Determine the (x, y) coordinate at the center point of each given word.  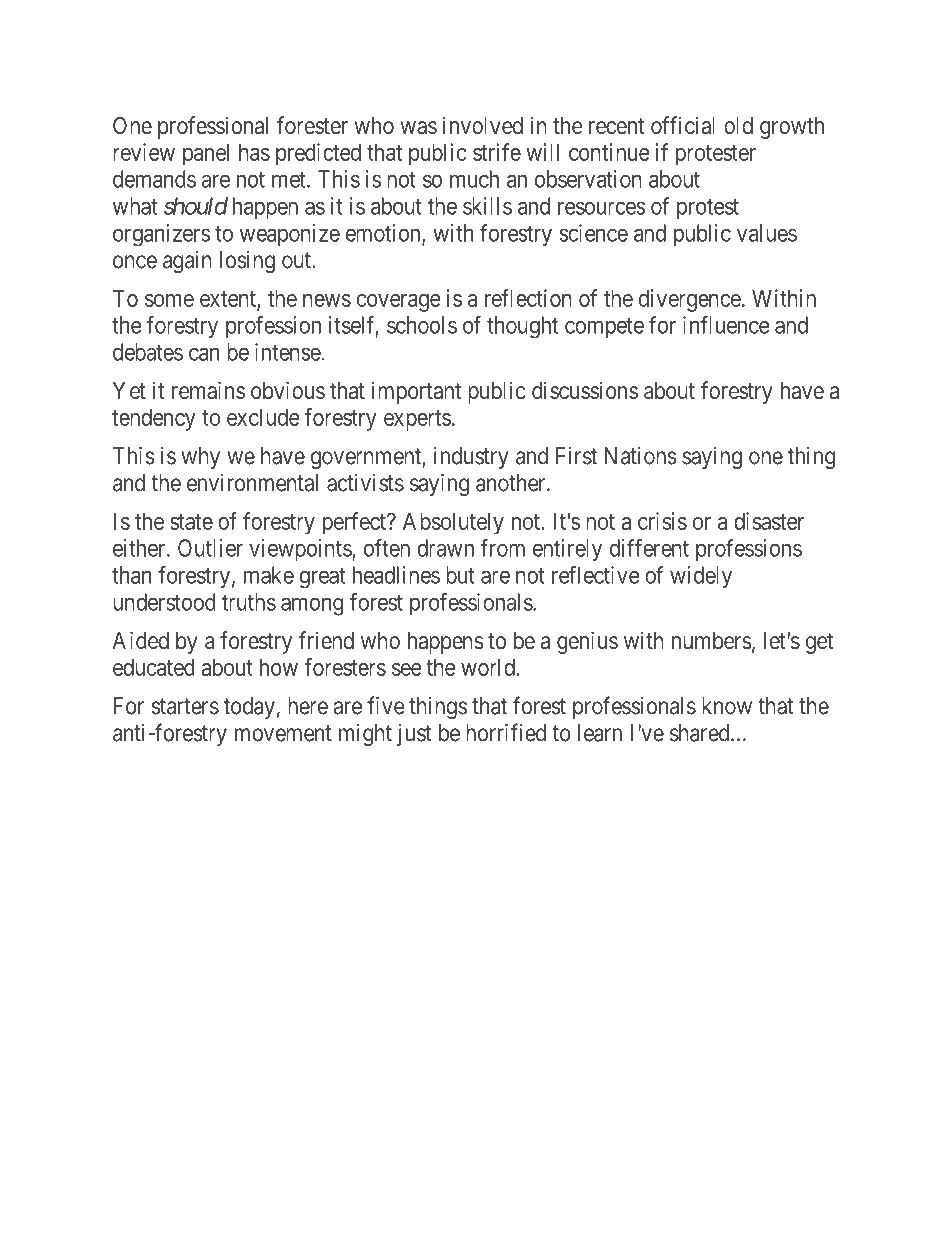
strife (497, 152)
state (191, 522)
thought (522, 327)
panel (206, 155)
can (204, 354)
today (249, 708)
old (738, 125)
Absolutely (453, 523)
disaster (769, 521)
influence (726, 325)
